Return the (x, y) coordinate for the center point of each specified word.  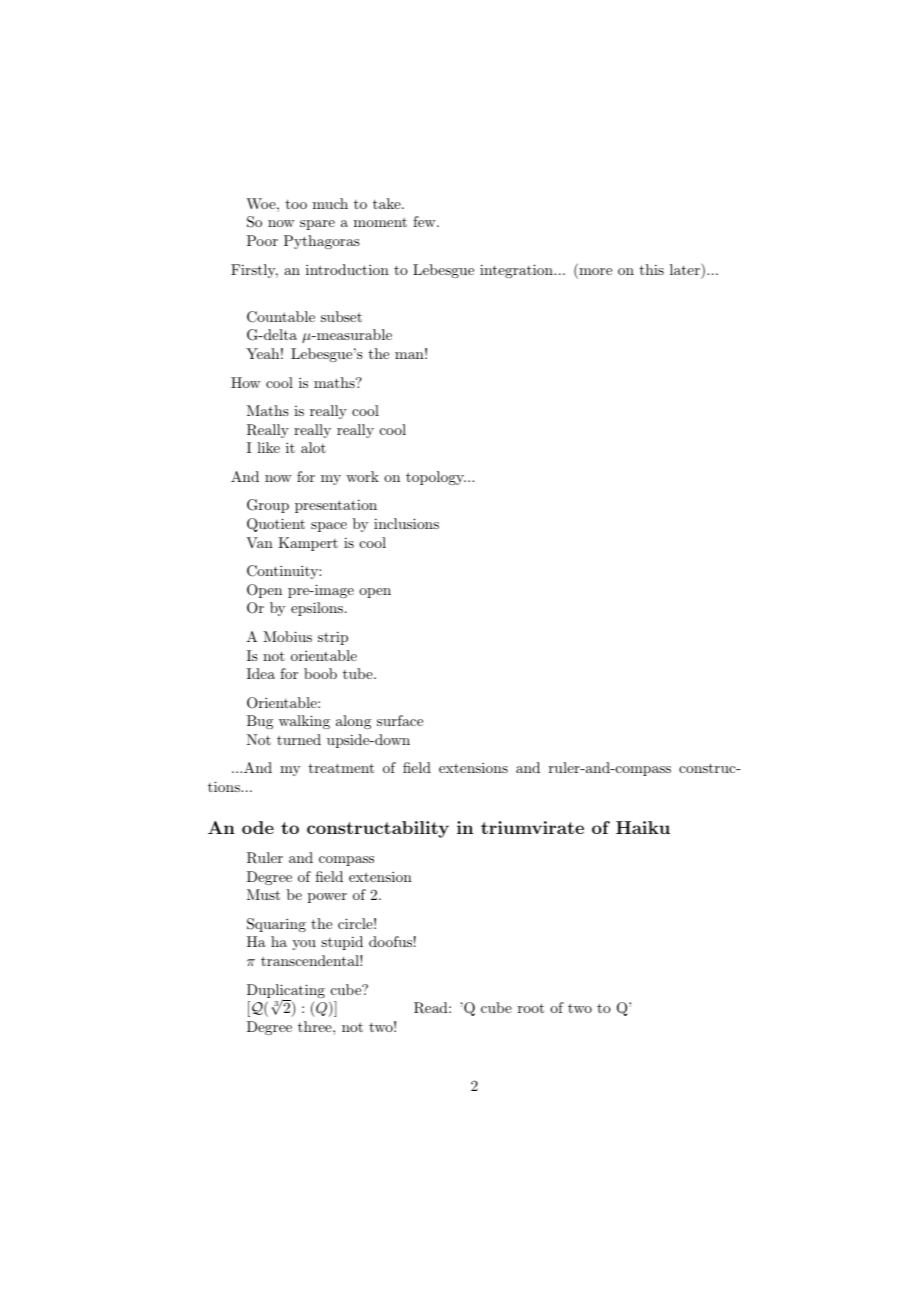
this (652, 269)
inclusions (406, 523)
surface (400, 720)
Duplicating (286, 992)
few (425, 221)
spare (317, 225)
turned (299, 739)
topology (436, 478)
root (531, 1008)
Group (268, 506)
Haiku (643, 827)
